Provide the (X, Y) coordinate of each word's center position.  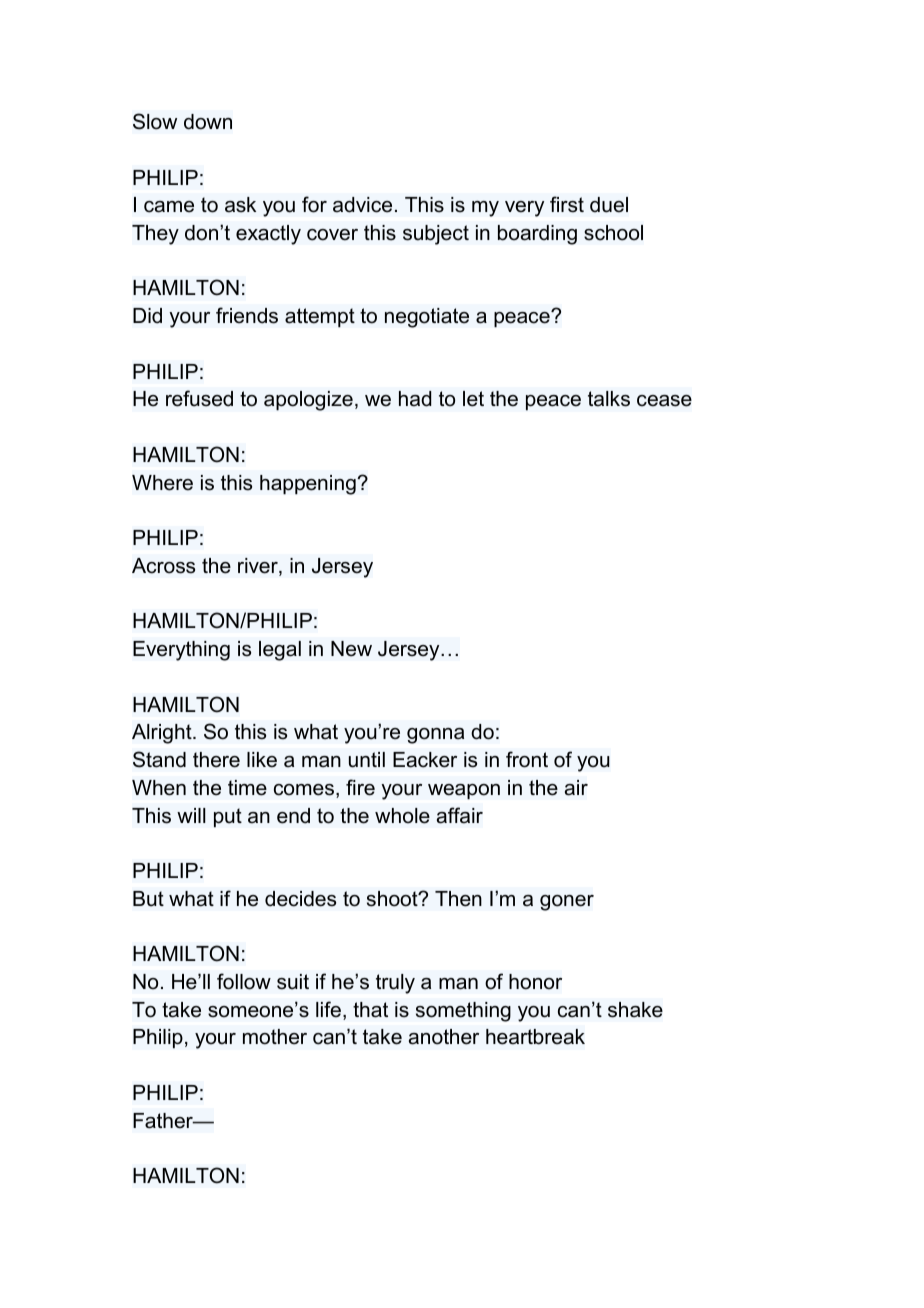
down (208, 122)
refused (199, 398)
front (527, 759)
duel (609, 205)
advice (362, 205)
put (228, 818)
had (415, 399)
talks (609, 399)
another (444, 1037)
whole (402, 816)
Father (164, 1121)
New (351, 649)
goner (567, 903)
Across (163, 566)
